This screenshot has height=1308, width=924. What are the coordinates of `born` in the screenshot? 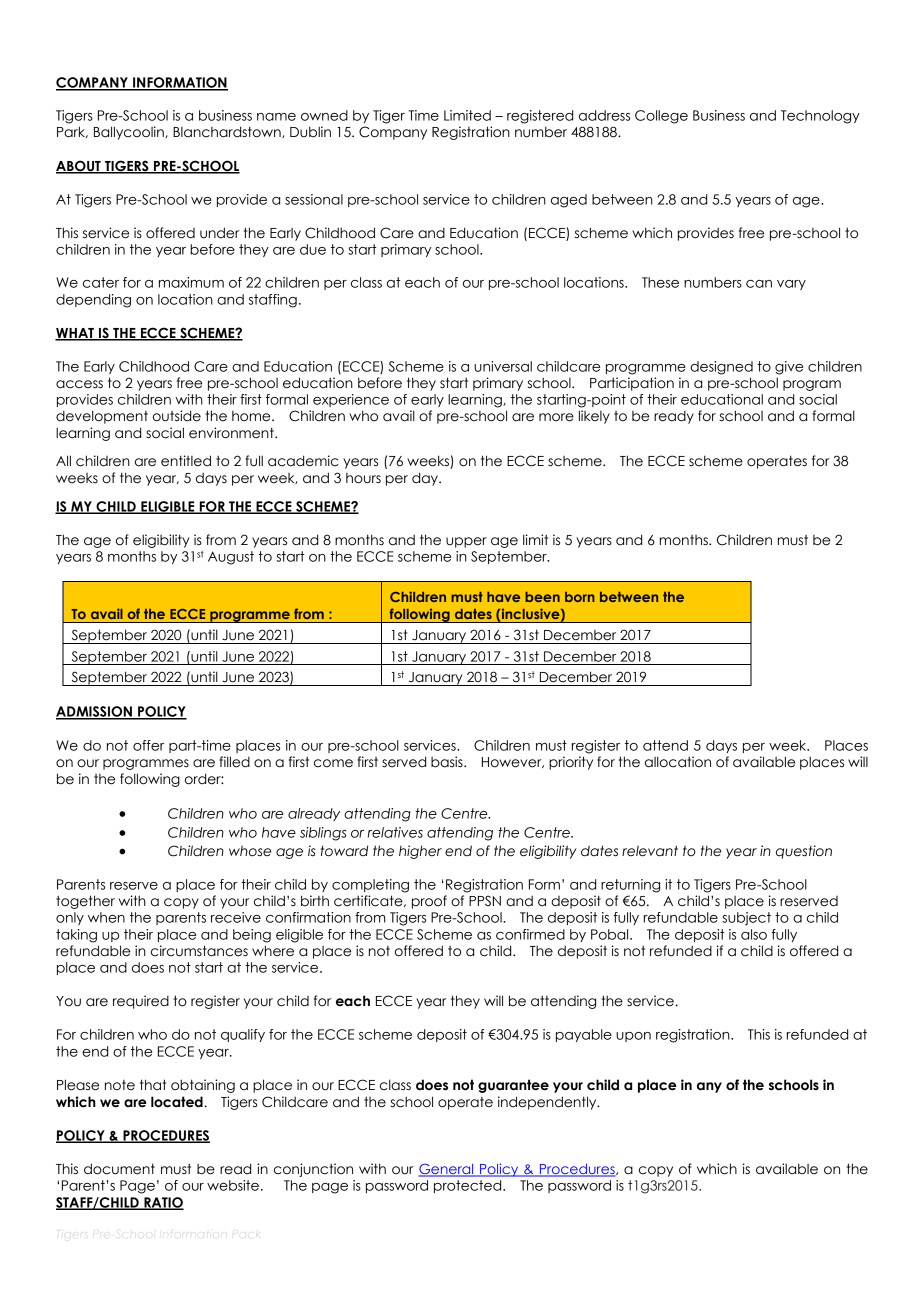 It's located at (580, 597).
